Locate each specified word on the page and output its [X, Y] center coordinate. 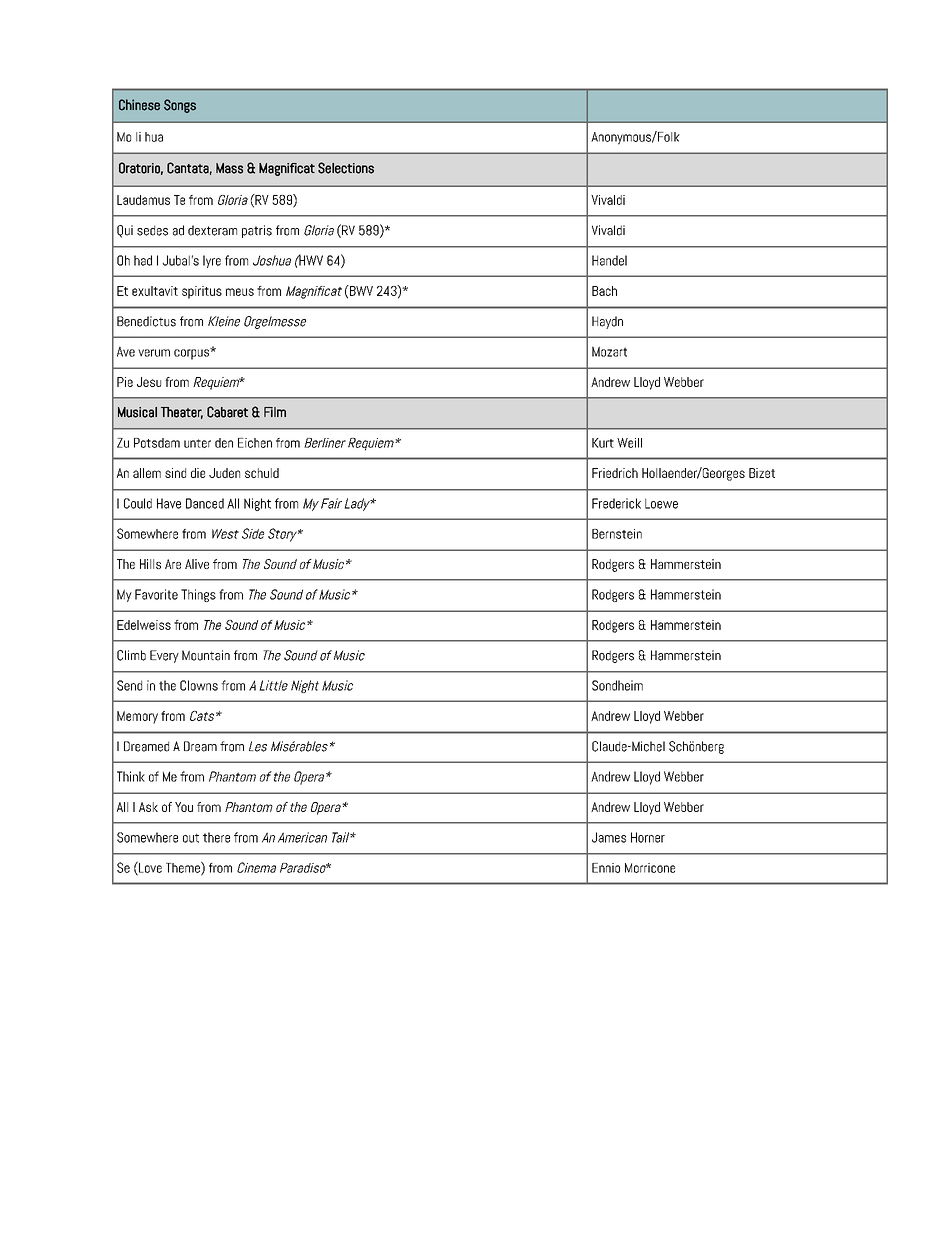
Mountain [206, 655]
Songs [180, 106]
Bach [604, 291]
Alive [197, 564]
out [191, 838]
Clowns [199, 685]
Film [275, 412]
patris [257, 231]
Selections [346, 168]
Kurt [603, 443]
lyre [212, 261]
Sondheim [617, 685]
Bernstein [617, 534]
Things [198, 595]
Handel [609, 260]
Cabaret [227, 412]
